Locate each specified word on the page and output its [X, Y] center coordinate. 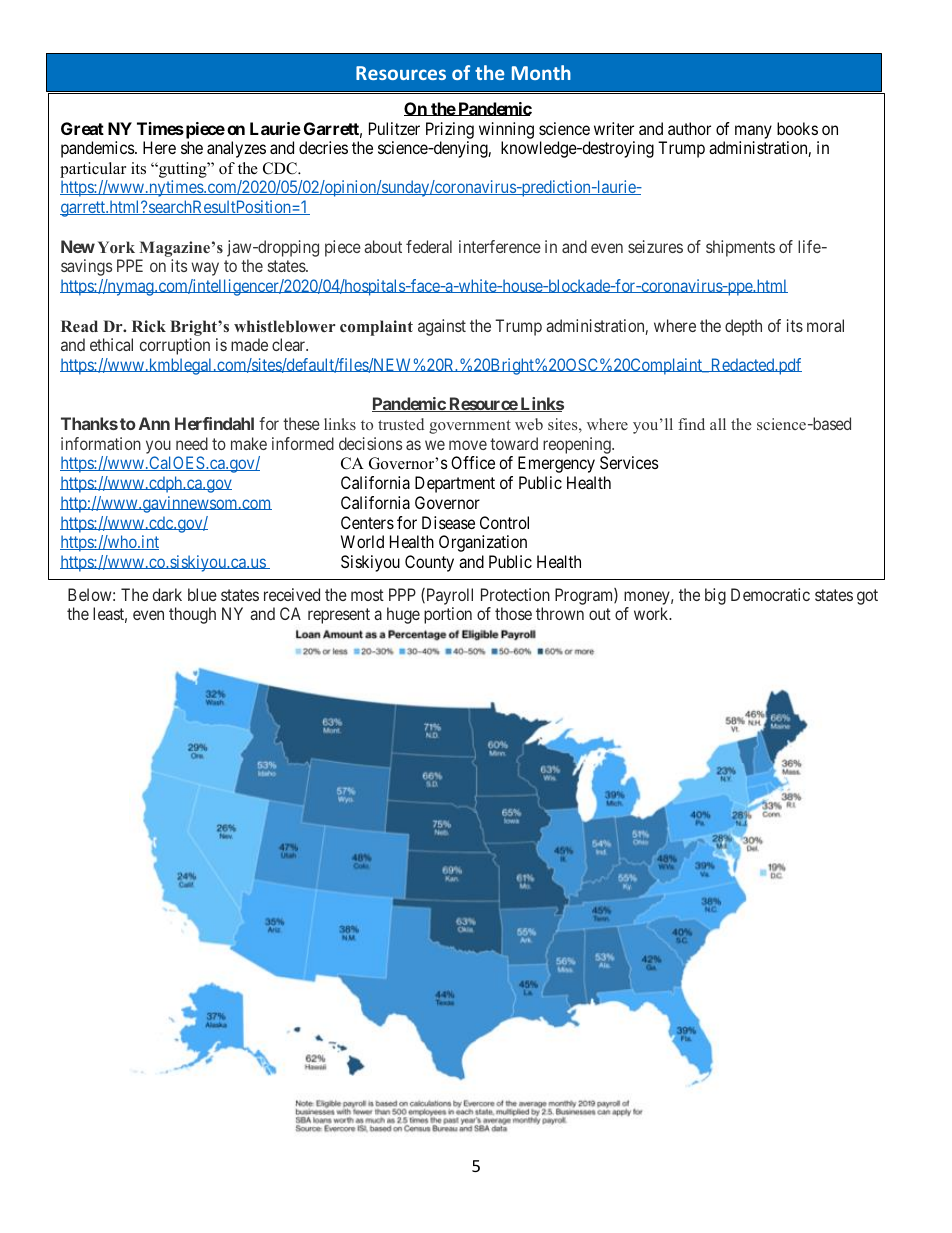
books [797, 128]
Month [541, 72]
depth [743, 327]
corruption [175, 346]
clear [290, 344]
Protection [515, 594]
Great [82, 128]
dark [167, 594]
